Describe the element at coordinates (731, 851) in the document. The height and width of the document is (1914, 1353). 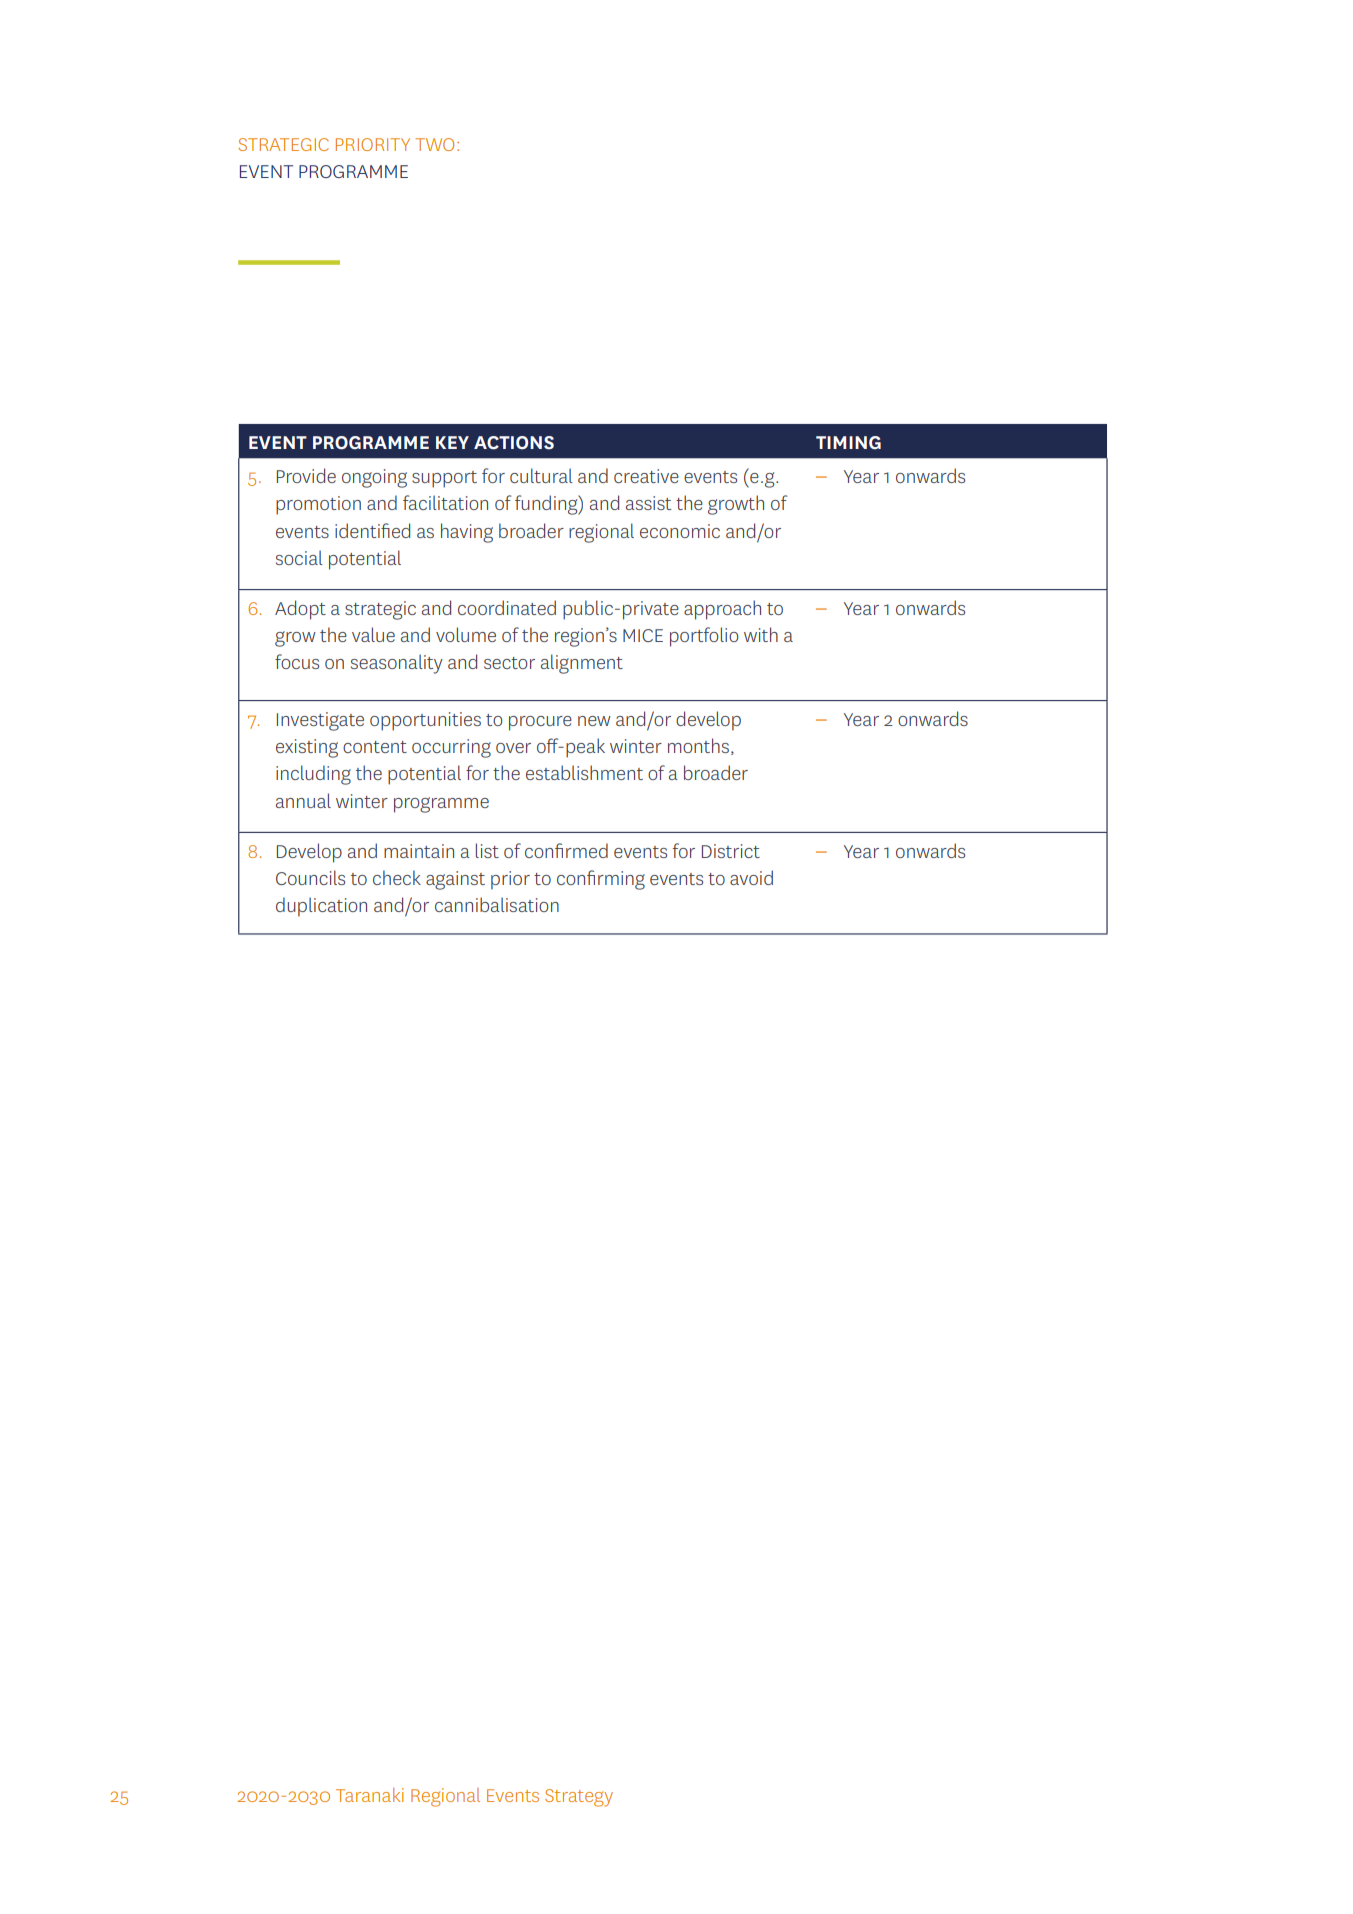
I see `District` at that location.
